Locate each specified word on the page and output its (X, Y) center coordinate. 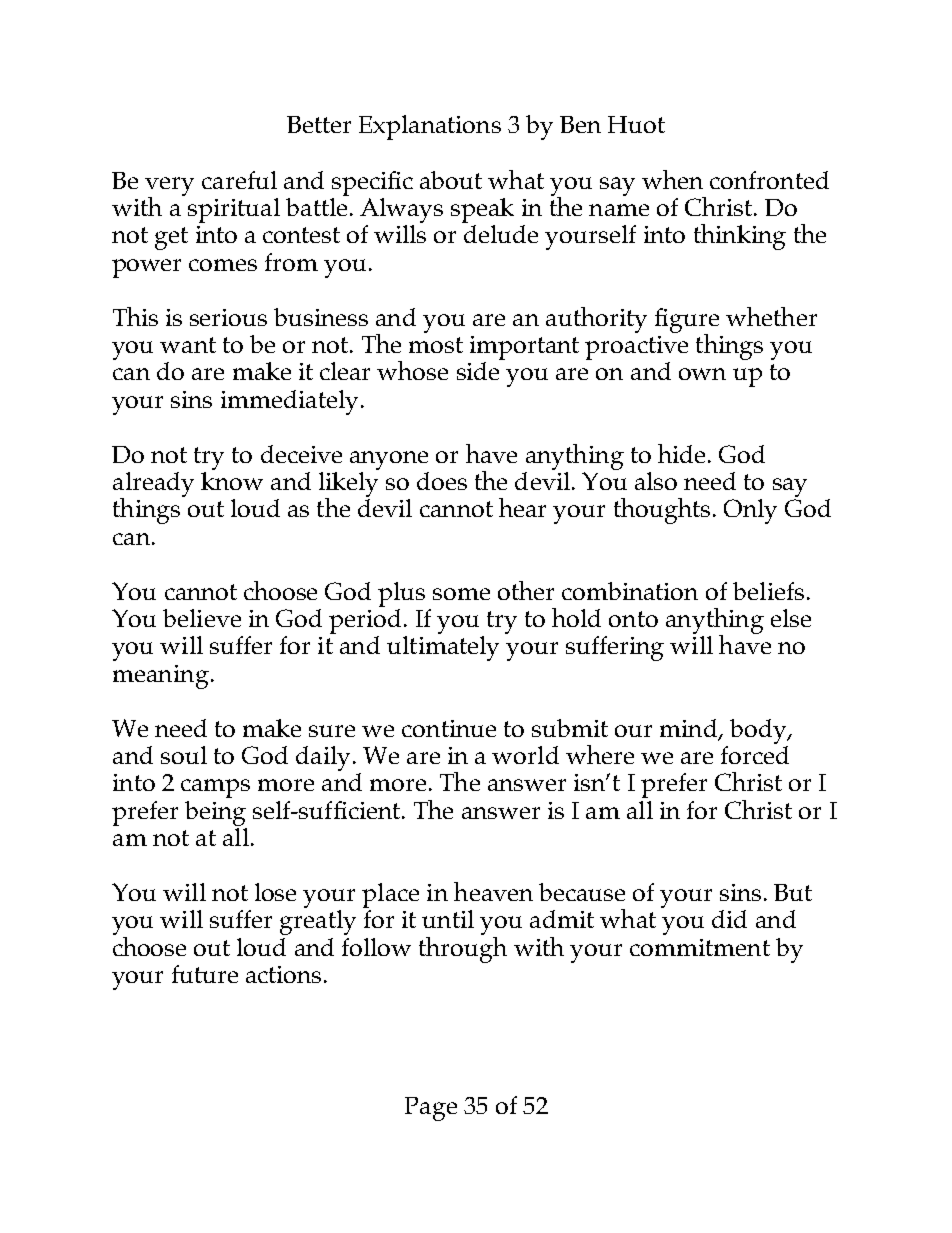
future (205, 974)
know (232, 479)
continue (449, 728)
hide (681, 453)
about (451, 180)
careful (239, 180)
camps (215, 788)
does (442, 481)
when (672, 179)
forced (755, 753)
